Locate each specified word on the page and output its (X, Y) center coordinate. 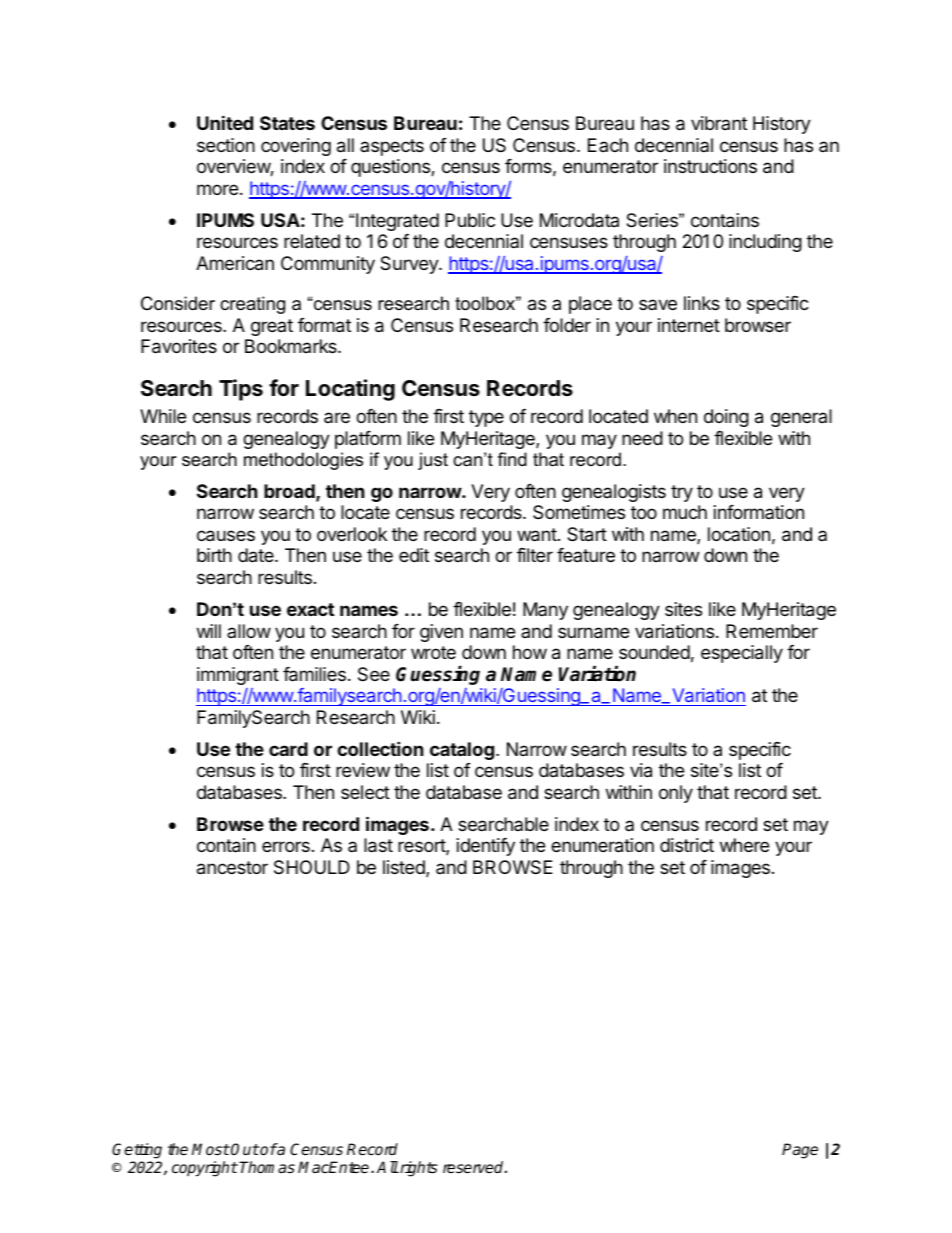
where (744, 845)
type (486, 418)
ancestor (232, 868)
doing (726, 418)
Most (211, 1149)
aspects (392, 147)
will (209, 631)
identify (486, 847)
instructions (710, 166)
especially (742, 654)
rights (418, 1169)
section (226, 145)
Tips (241, 390)
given (441, 633)
